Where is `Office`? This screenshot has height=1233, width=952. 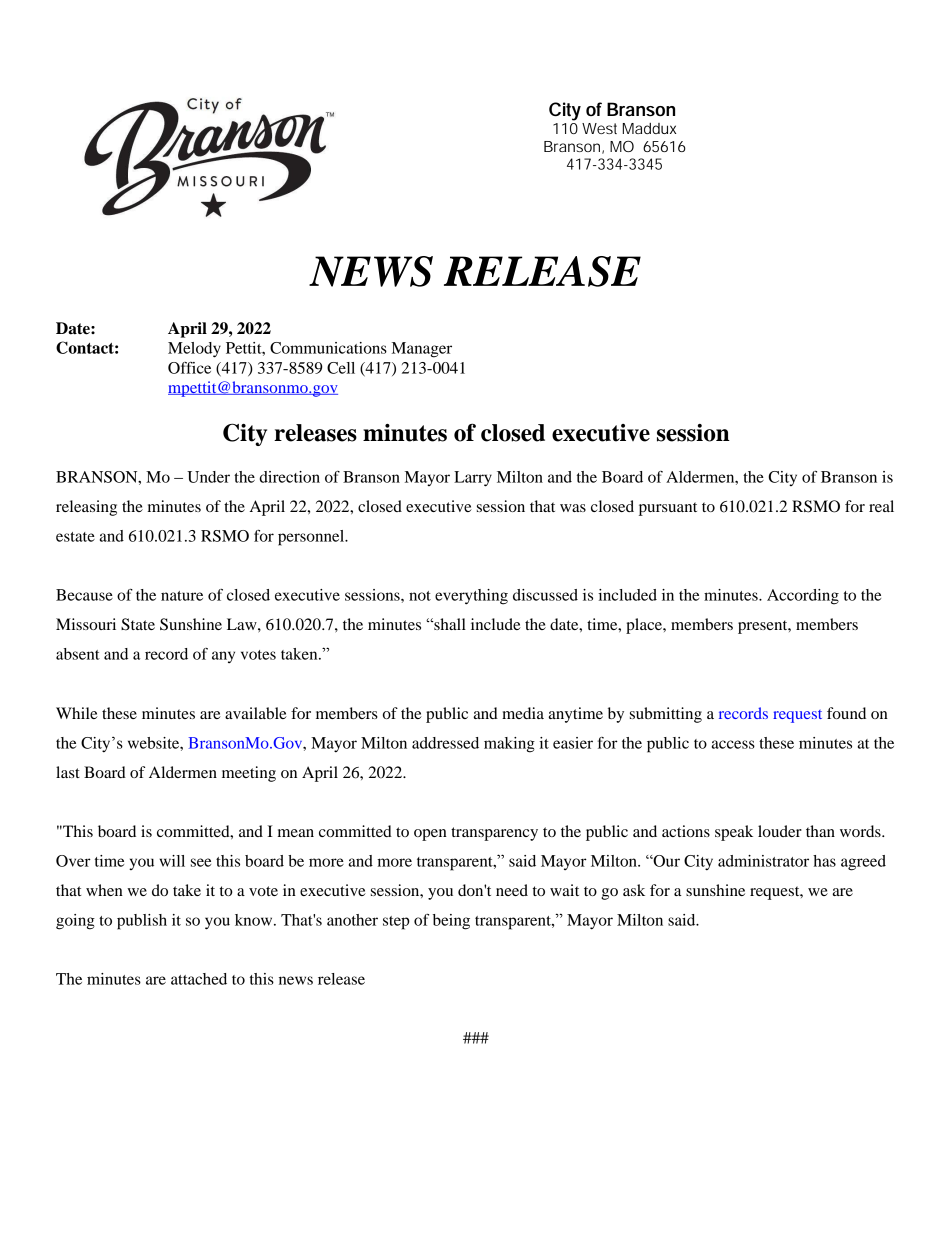
Office is located at coordinates (189, 368).
